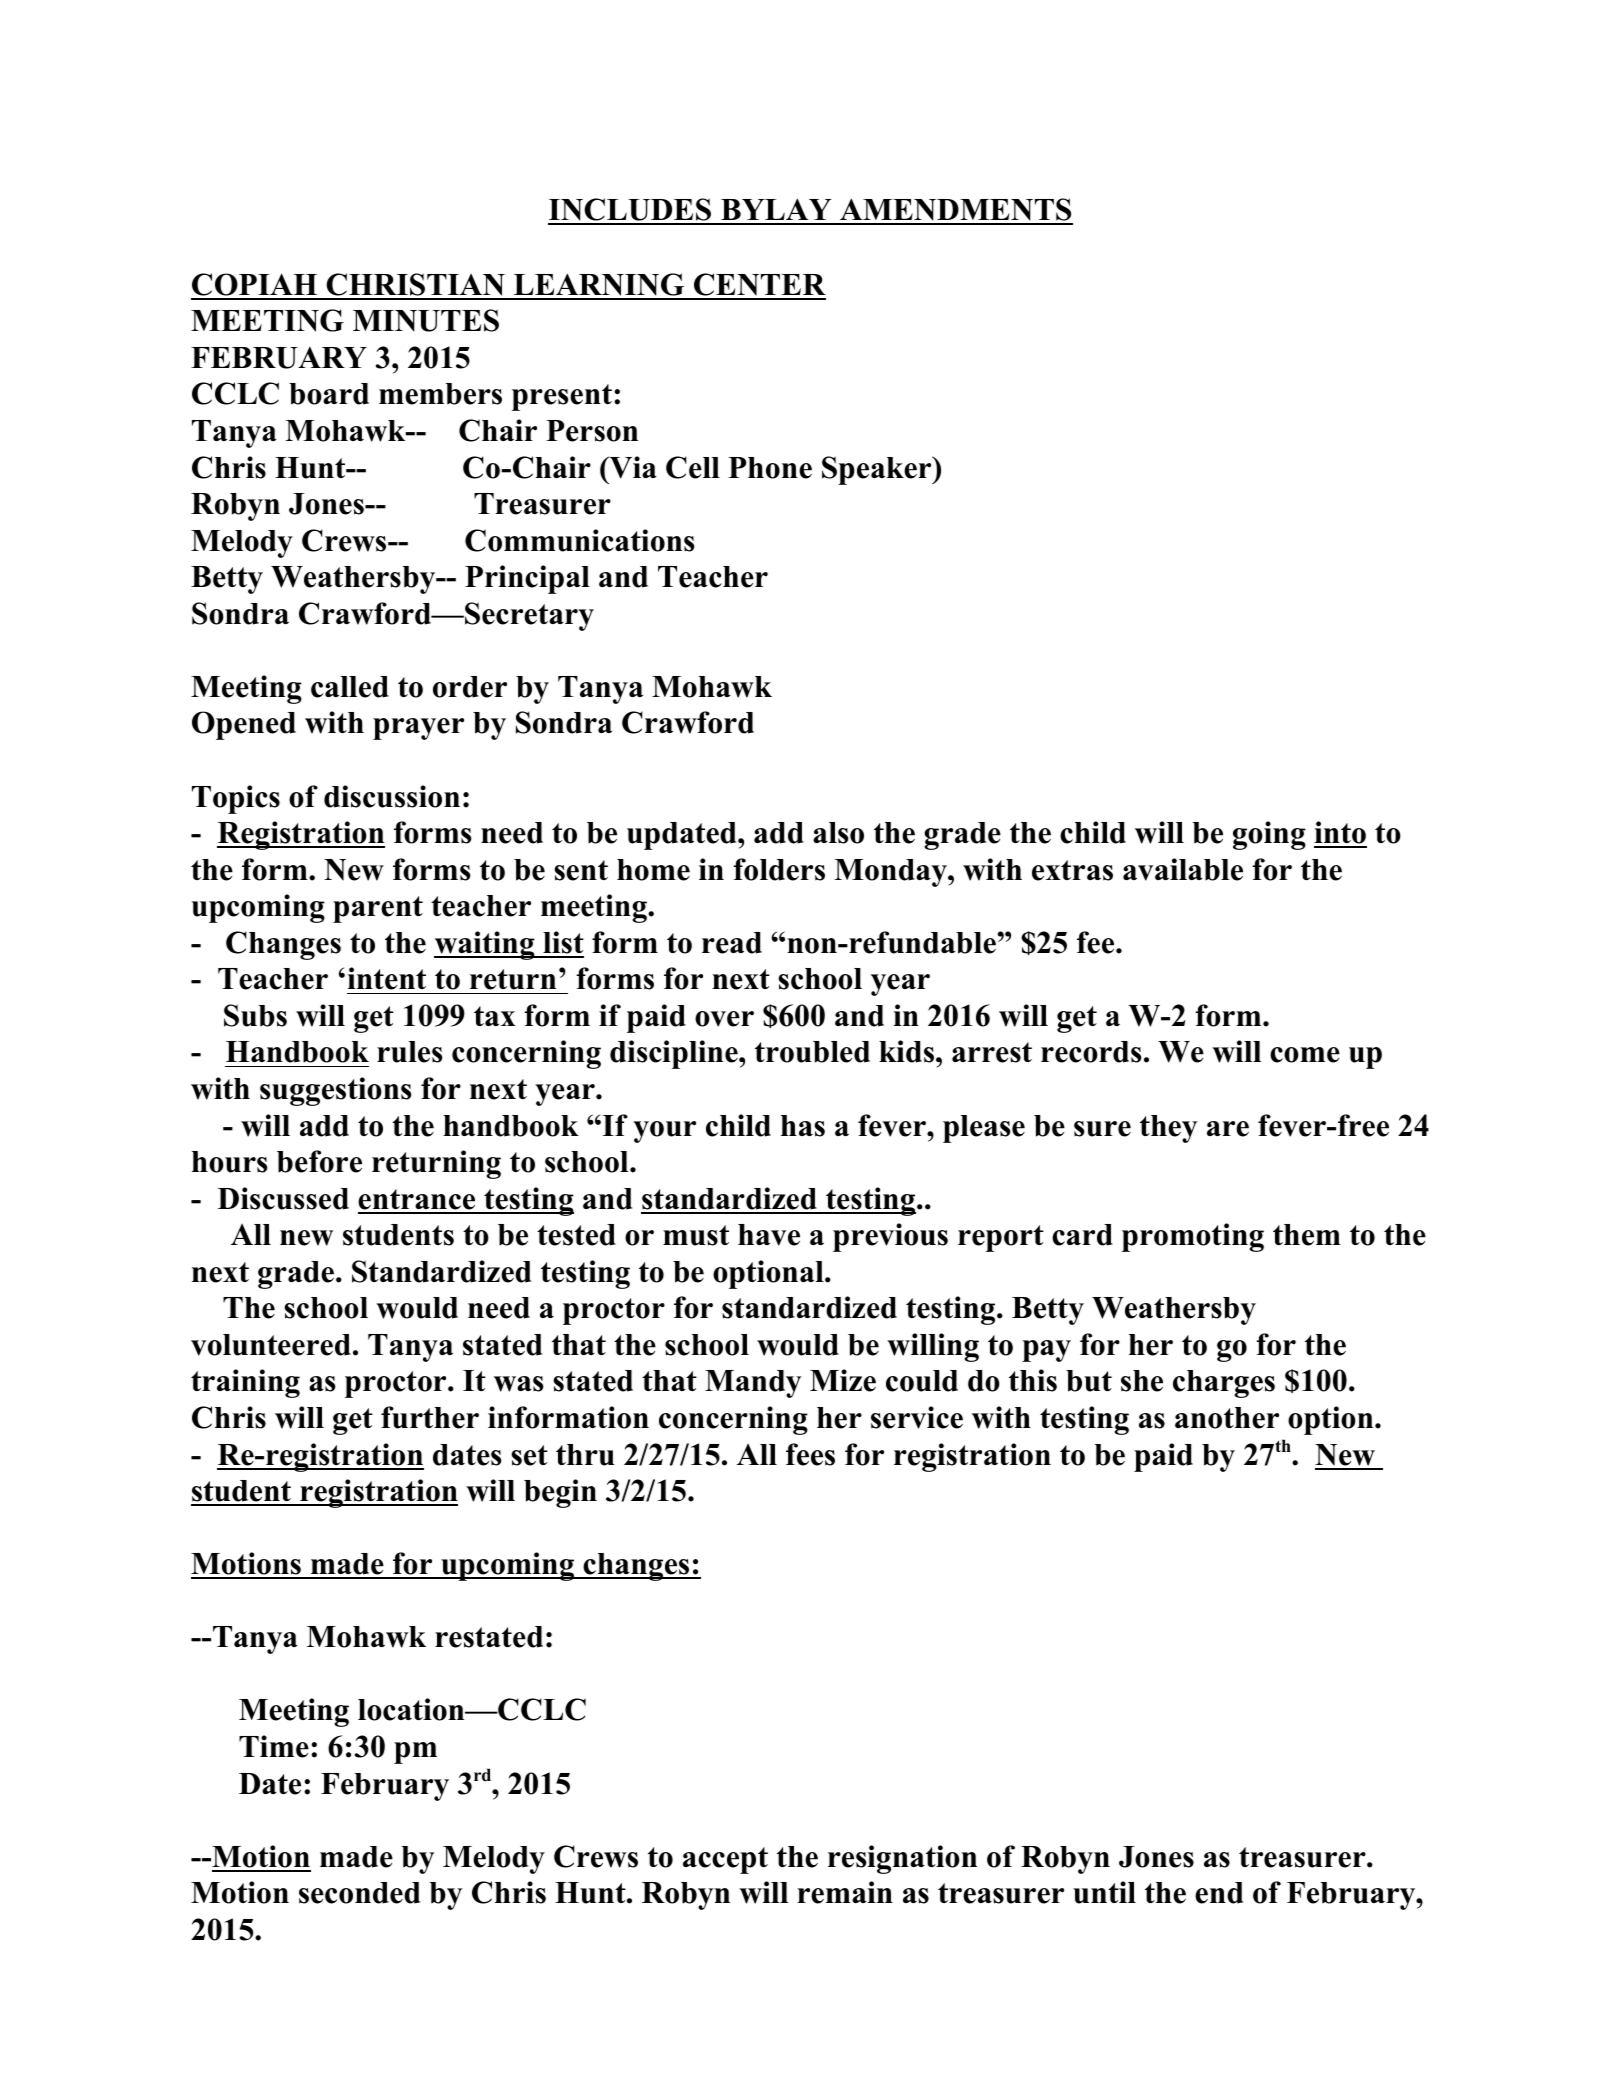  What do you see at coordinates (1227, 1418) in the screenshot?
I see `another` at bounding box center [1227, 1418].
